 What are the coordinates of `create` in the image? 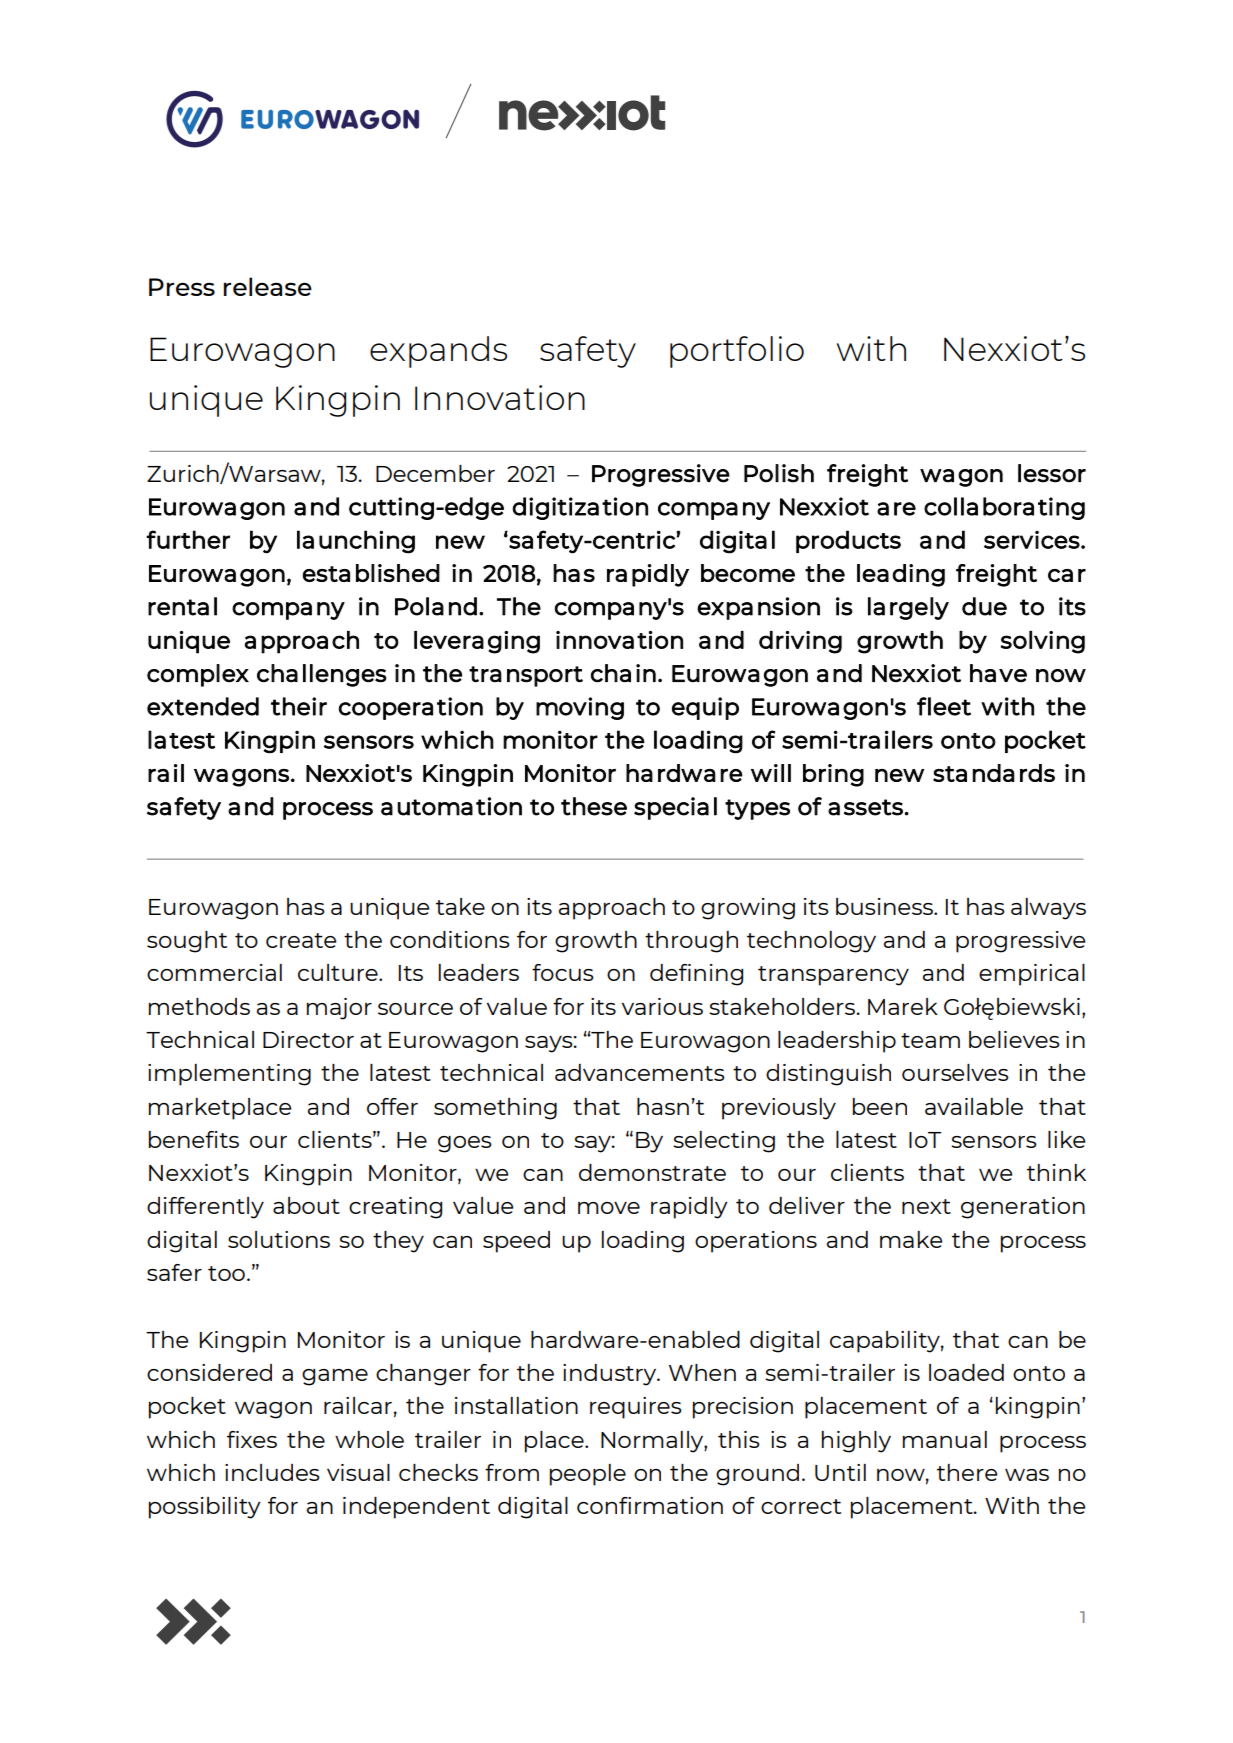 It's located at (301, 940).
